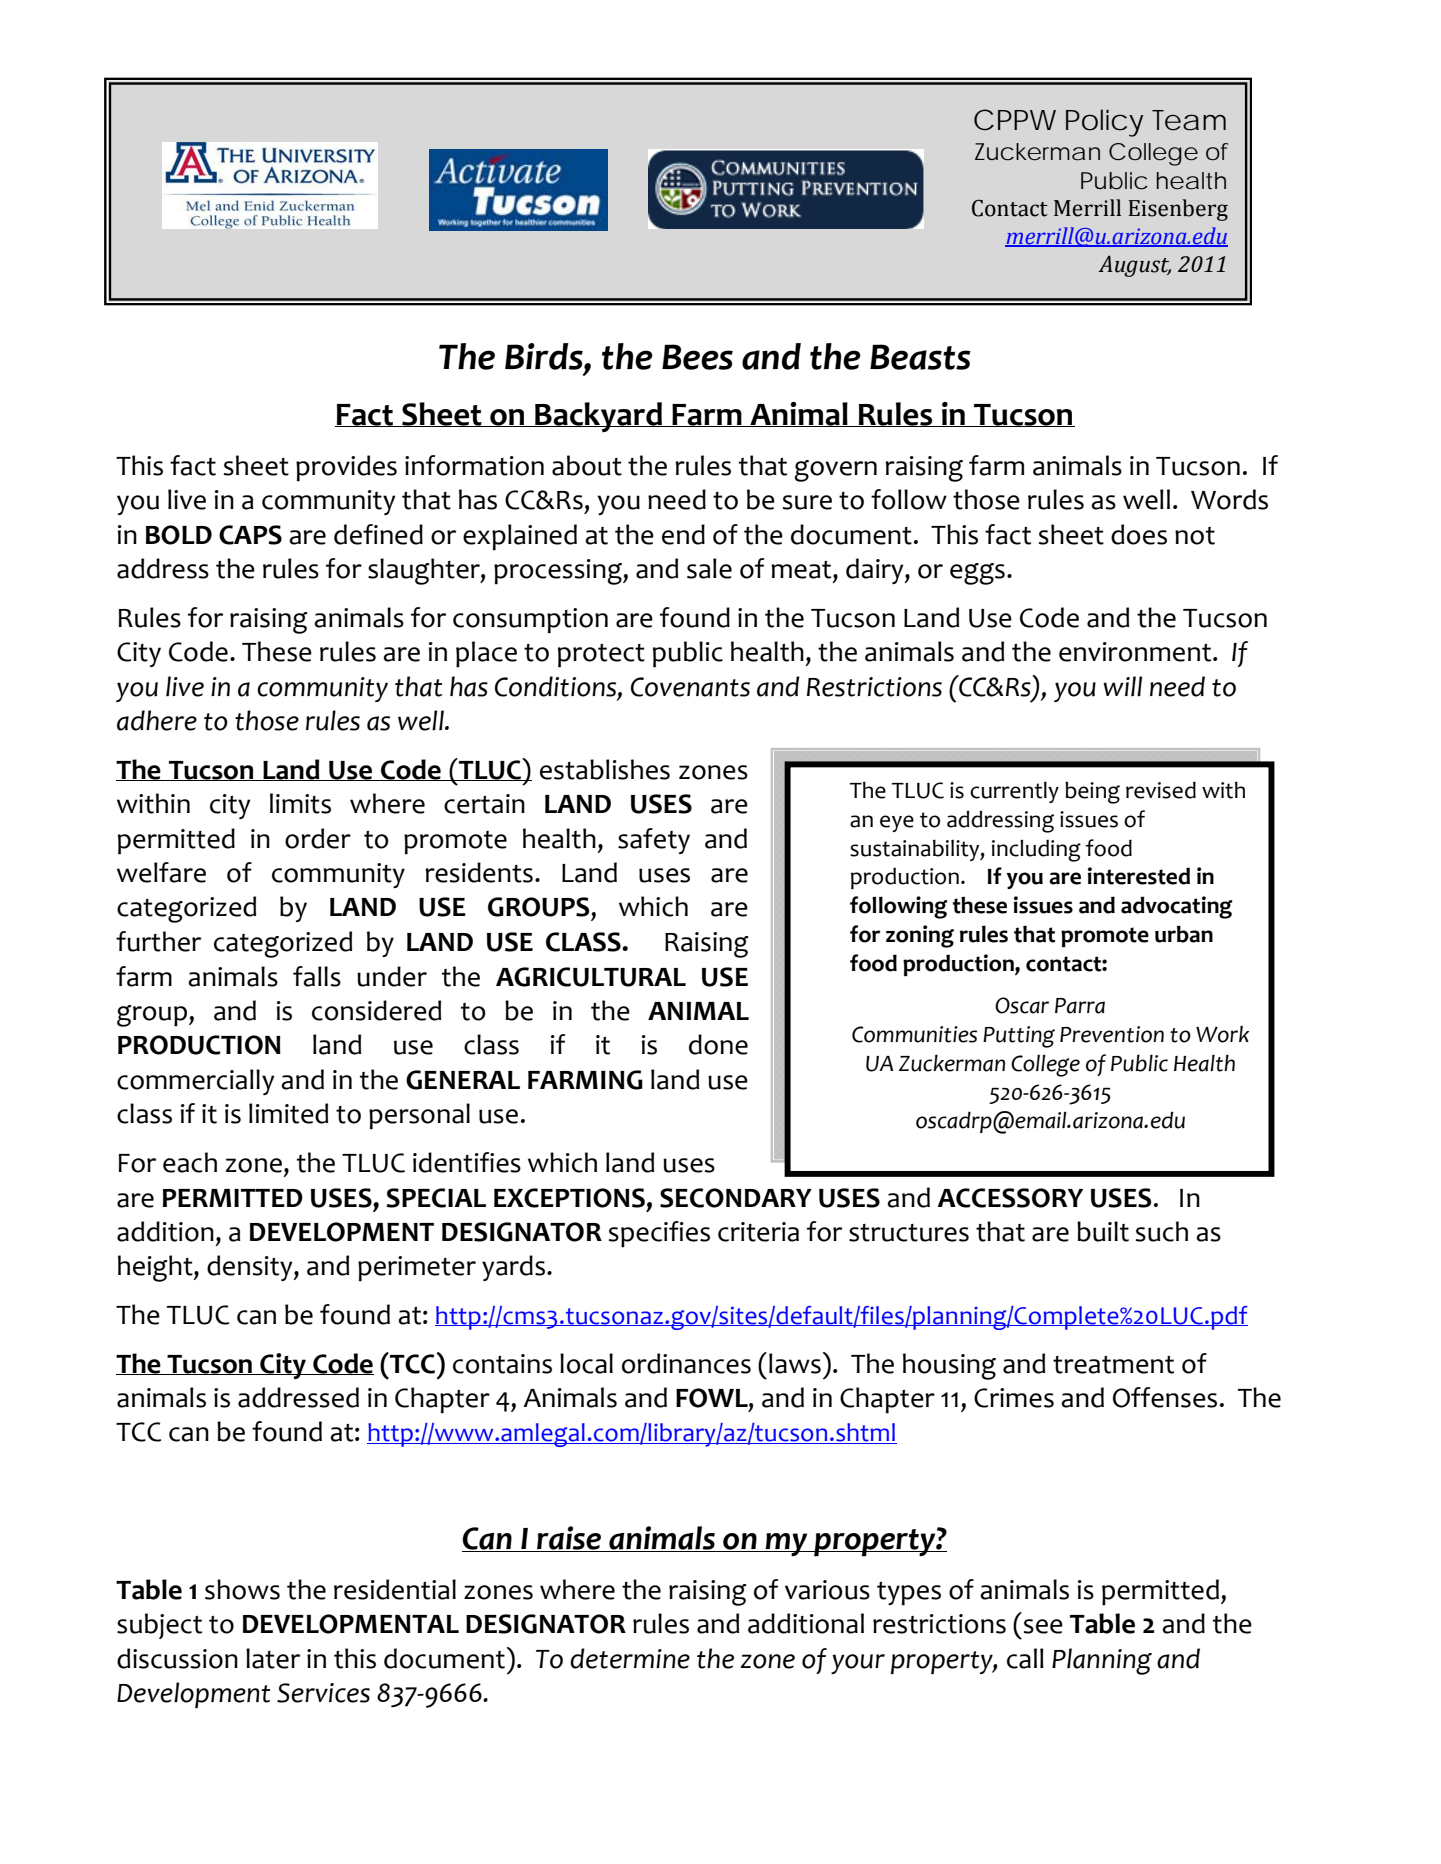 Image resolution: width=1441 pixels, height=1864 pixels. I want to click on determine, so click(630, 1658).
